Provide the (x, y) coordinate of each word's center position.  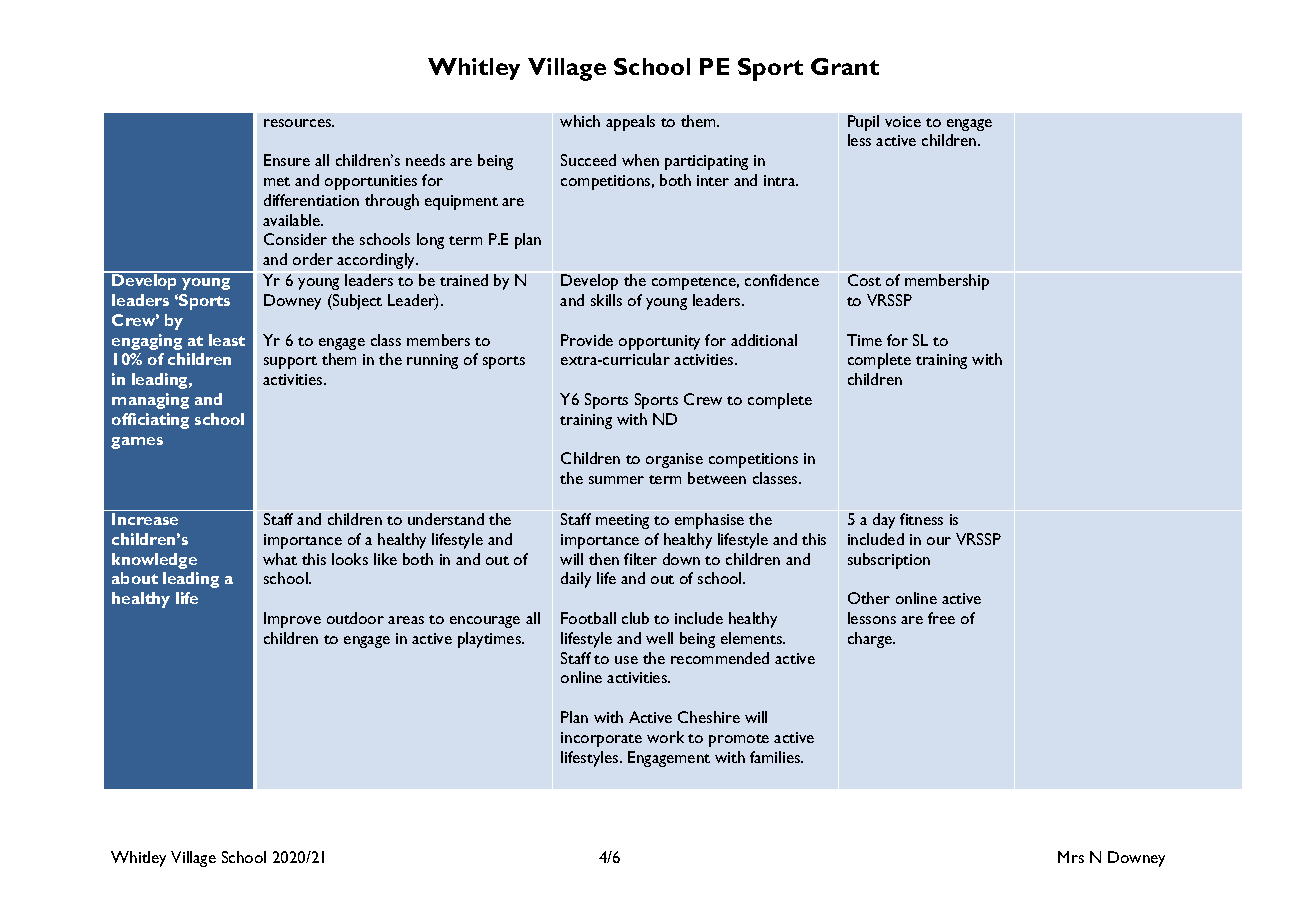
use (626, 660)
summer (616, 480)
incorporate (601, 739)
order (313, 259)
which (580, 121)
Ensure (287, 160)
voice (903, 121)
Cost (864, 280)
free (941, 618)
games (137, 443)
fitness (921, 519)
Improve (292, 620)
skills (606, 300)
